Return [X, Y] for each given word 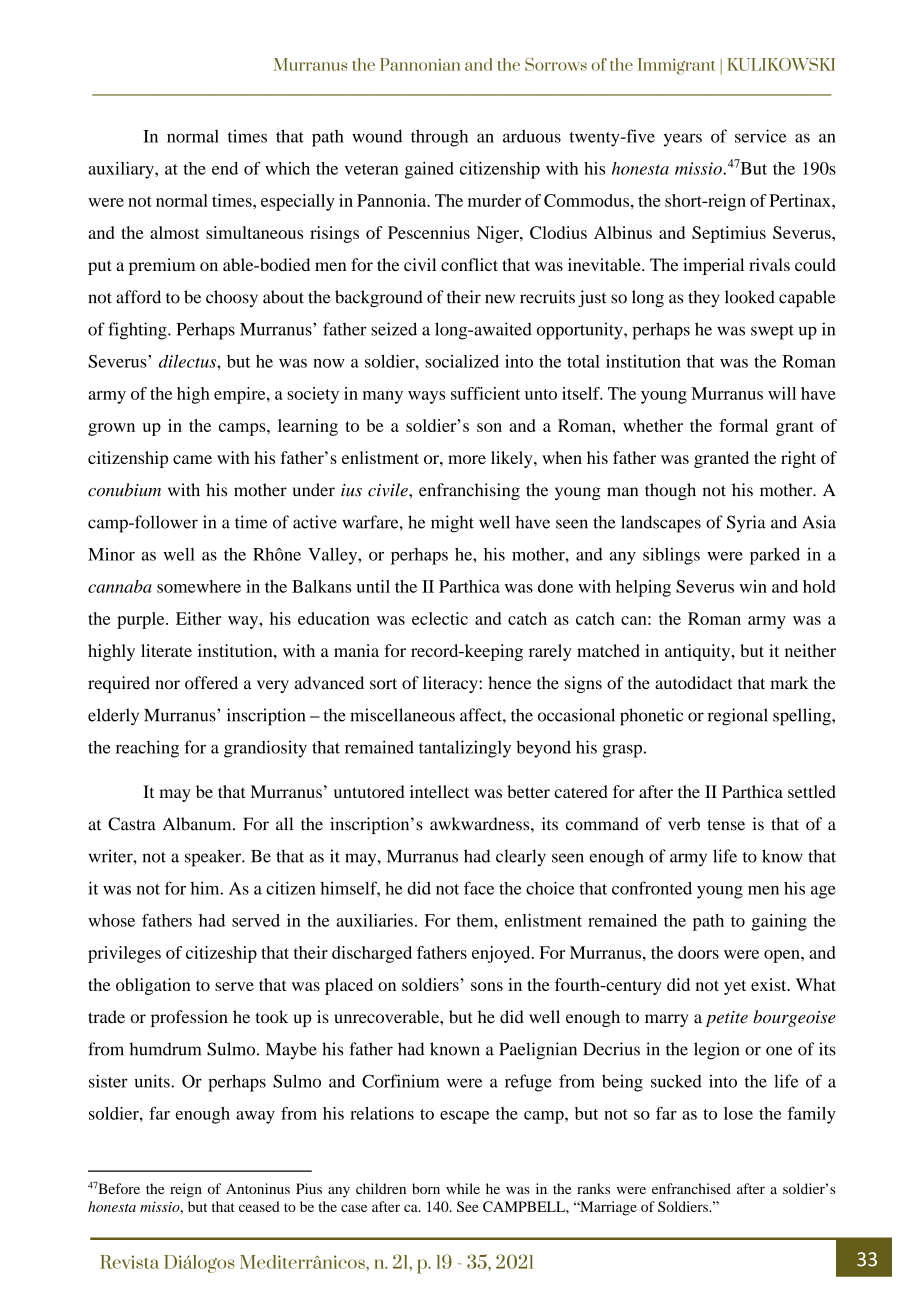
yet [735, 987]
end [225, 168]
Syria [746, 524]
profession [189, 1018]
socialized [462, 361]
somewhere [199, 586]
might [452, 524]
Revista [129, 1262]
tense [726, 825]
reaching [147, 749]
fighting [138, 331]
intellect [439, 791]
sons [487, 986]
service [761, 136]
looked [750, 297]
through [439, 138]
